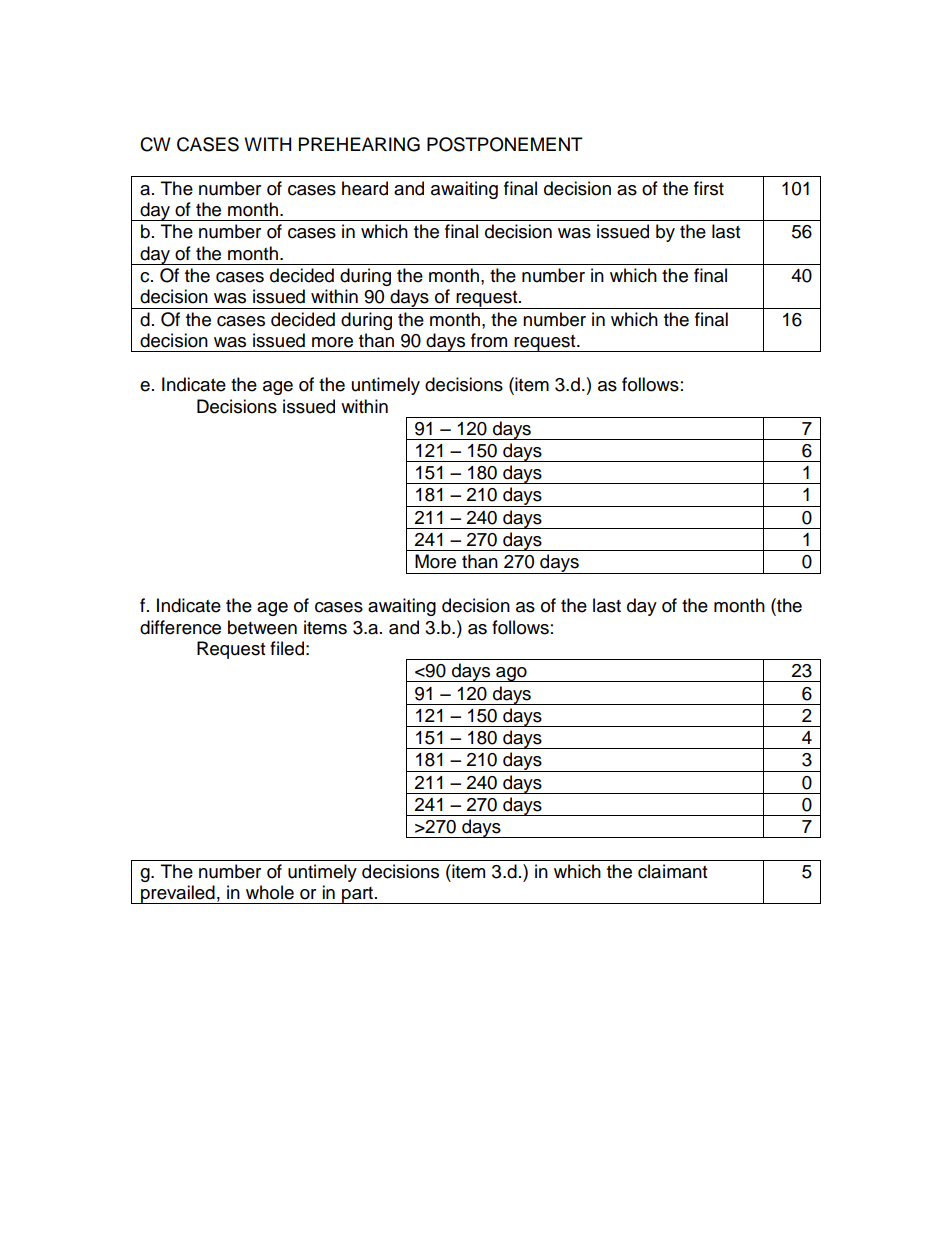 Image resolution: width=952 pixels, height=1233 pixels. What do you see at coordinates (672, 871) in the image?
I see `claimant` at bounding box center [672, 871].
